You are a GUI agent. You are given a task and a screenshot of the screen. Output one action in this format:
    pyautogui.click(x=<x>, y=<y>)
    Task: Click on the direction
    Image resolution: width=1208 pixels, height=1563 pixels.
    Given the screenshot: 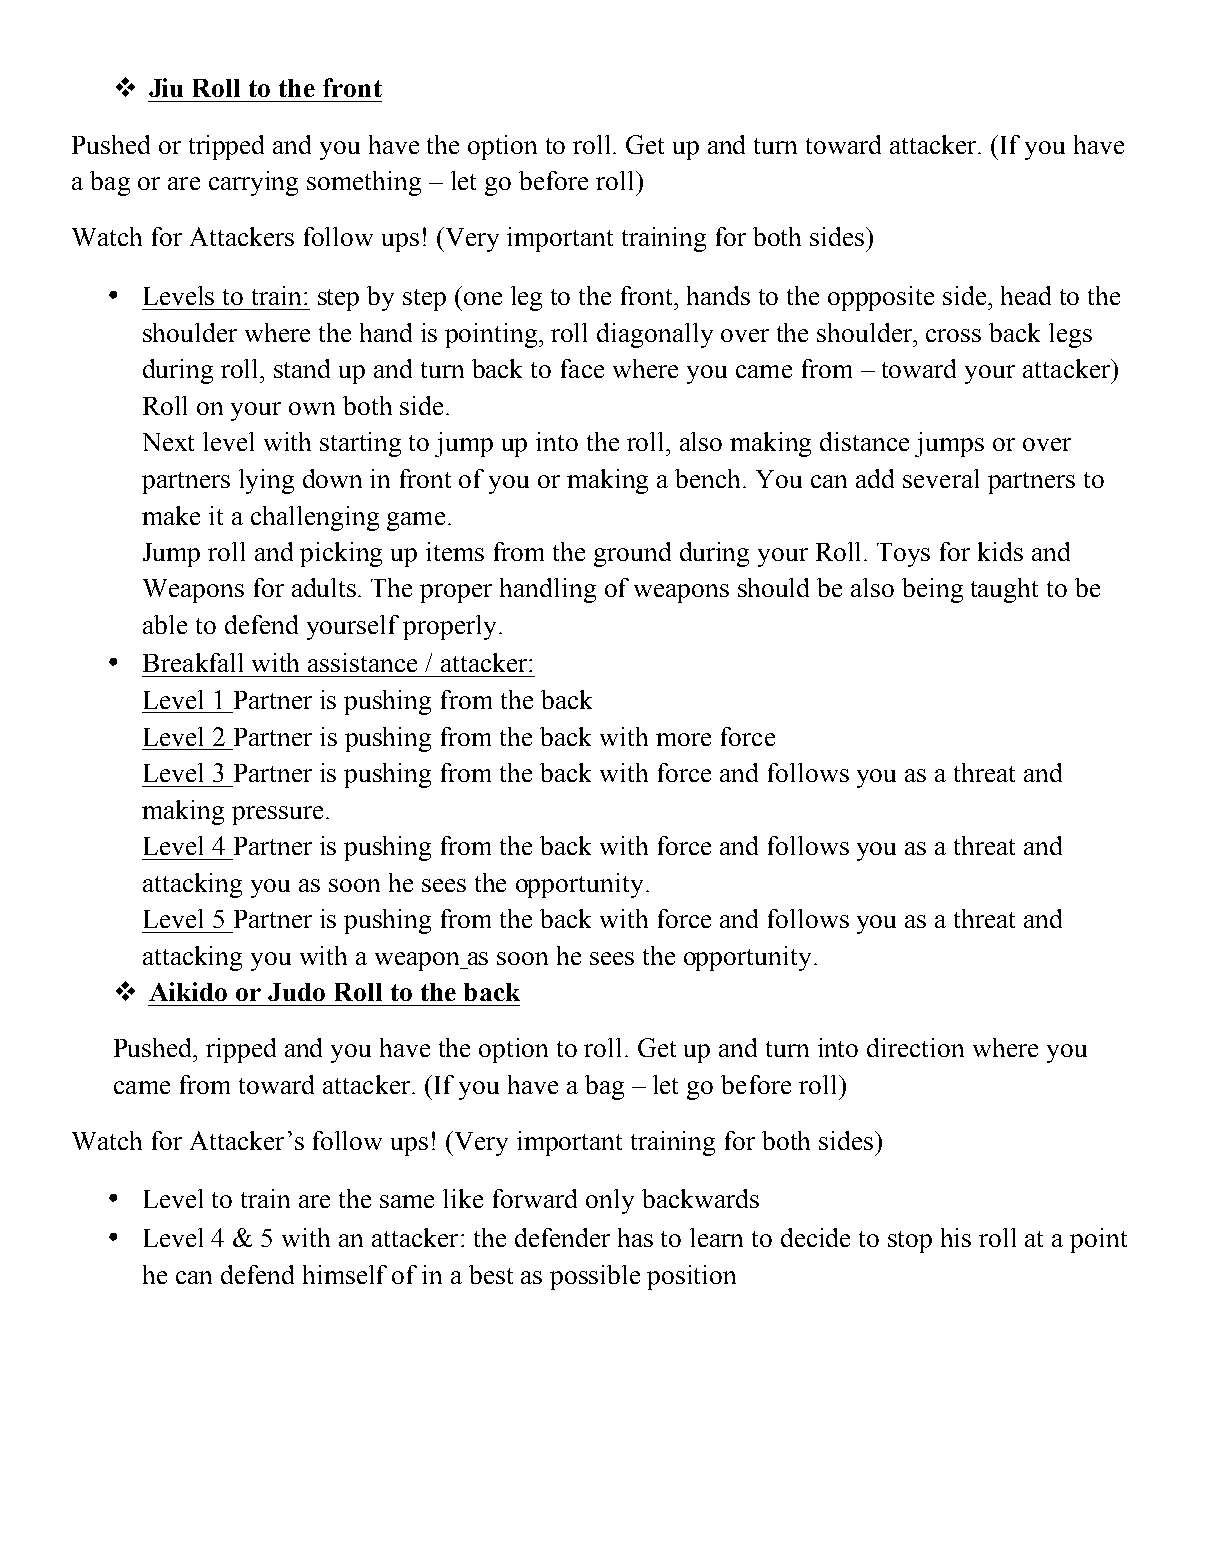 What is the action you would take?
    pyautogui.click(x=915, y=1047)
